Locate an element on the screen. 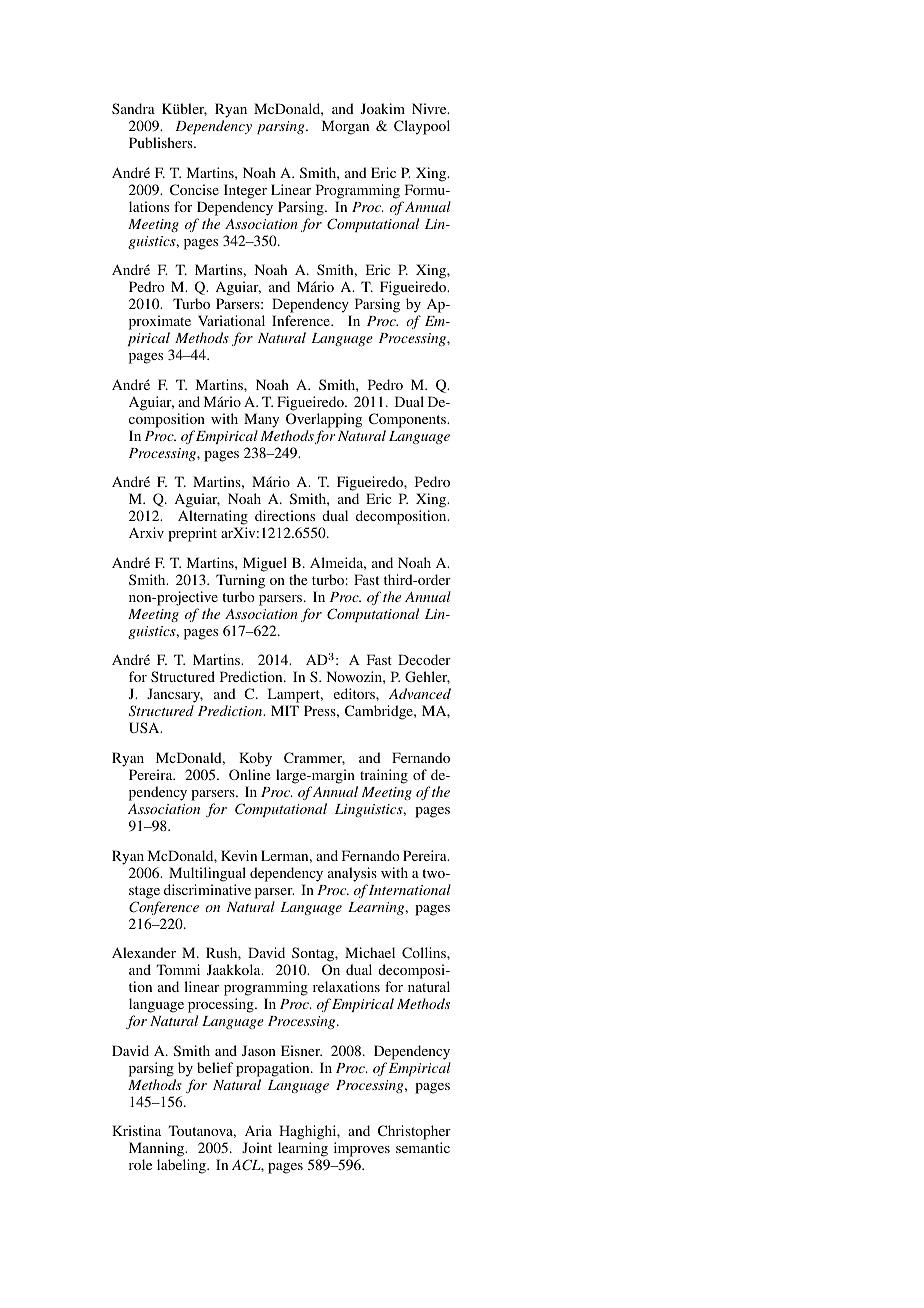  Integer is located at coordinates (245, 191).
